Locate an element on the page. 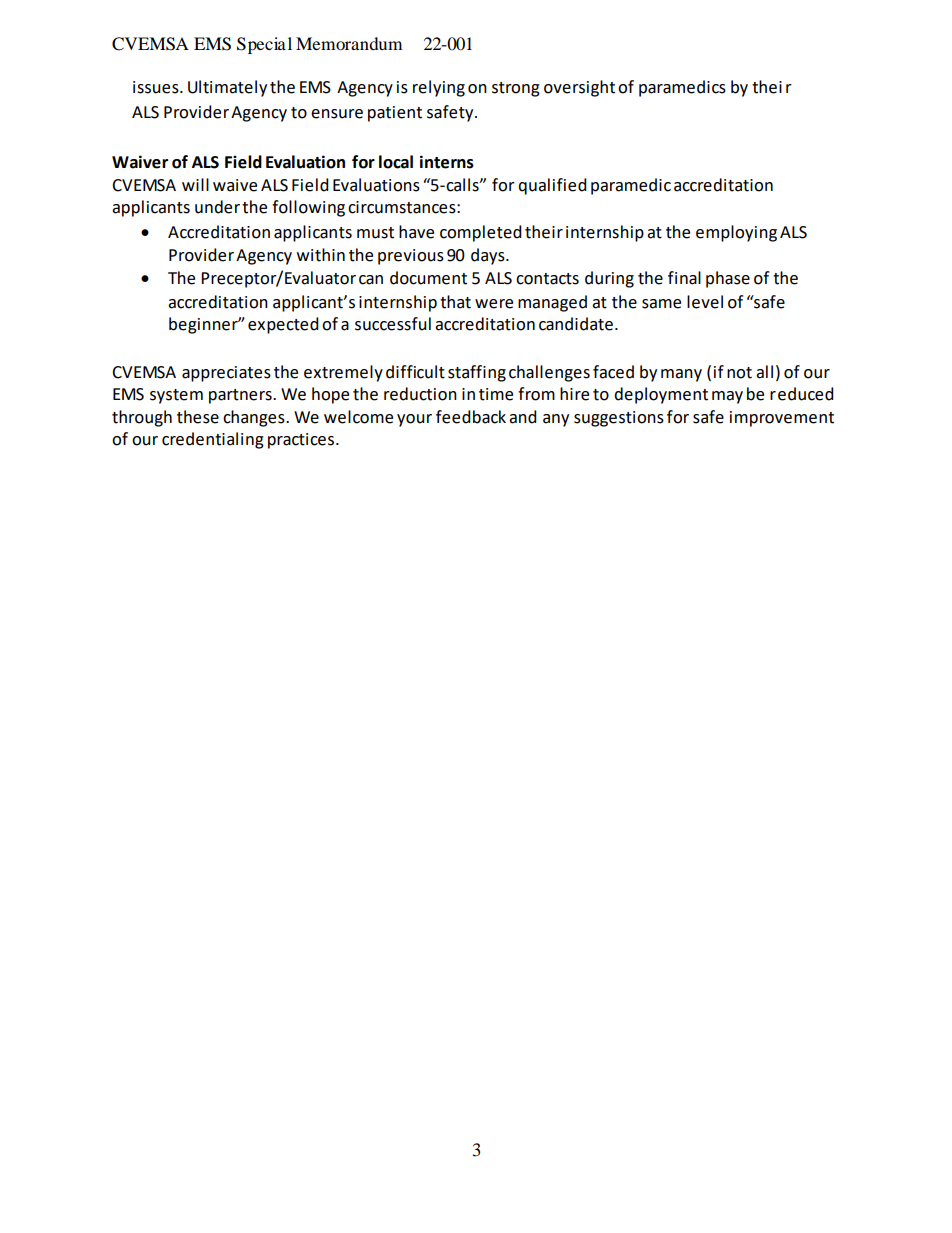 The width and height of the image is (952, 1233). Special is located at coordinates (264, 45).
